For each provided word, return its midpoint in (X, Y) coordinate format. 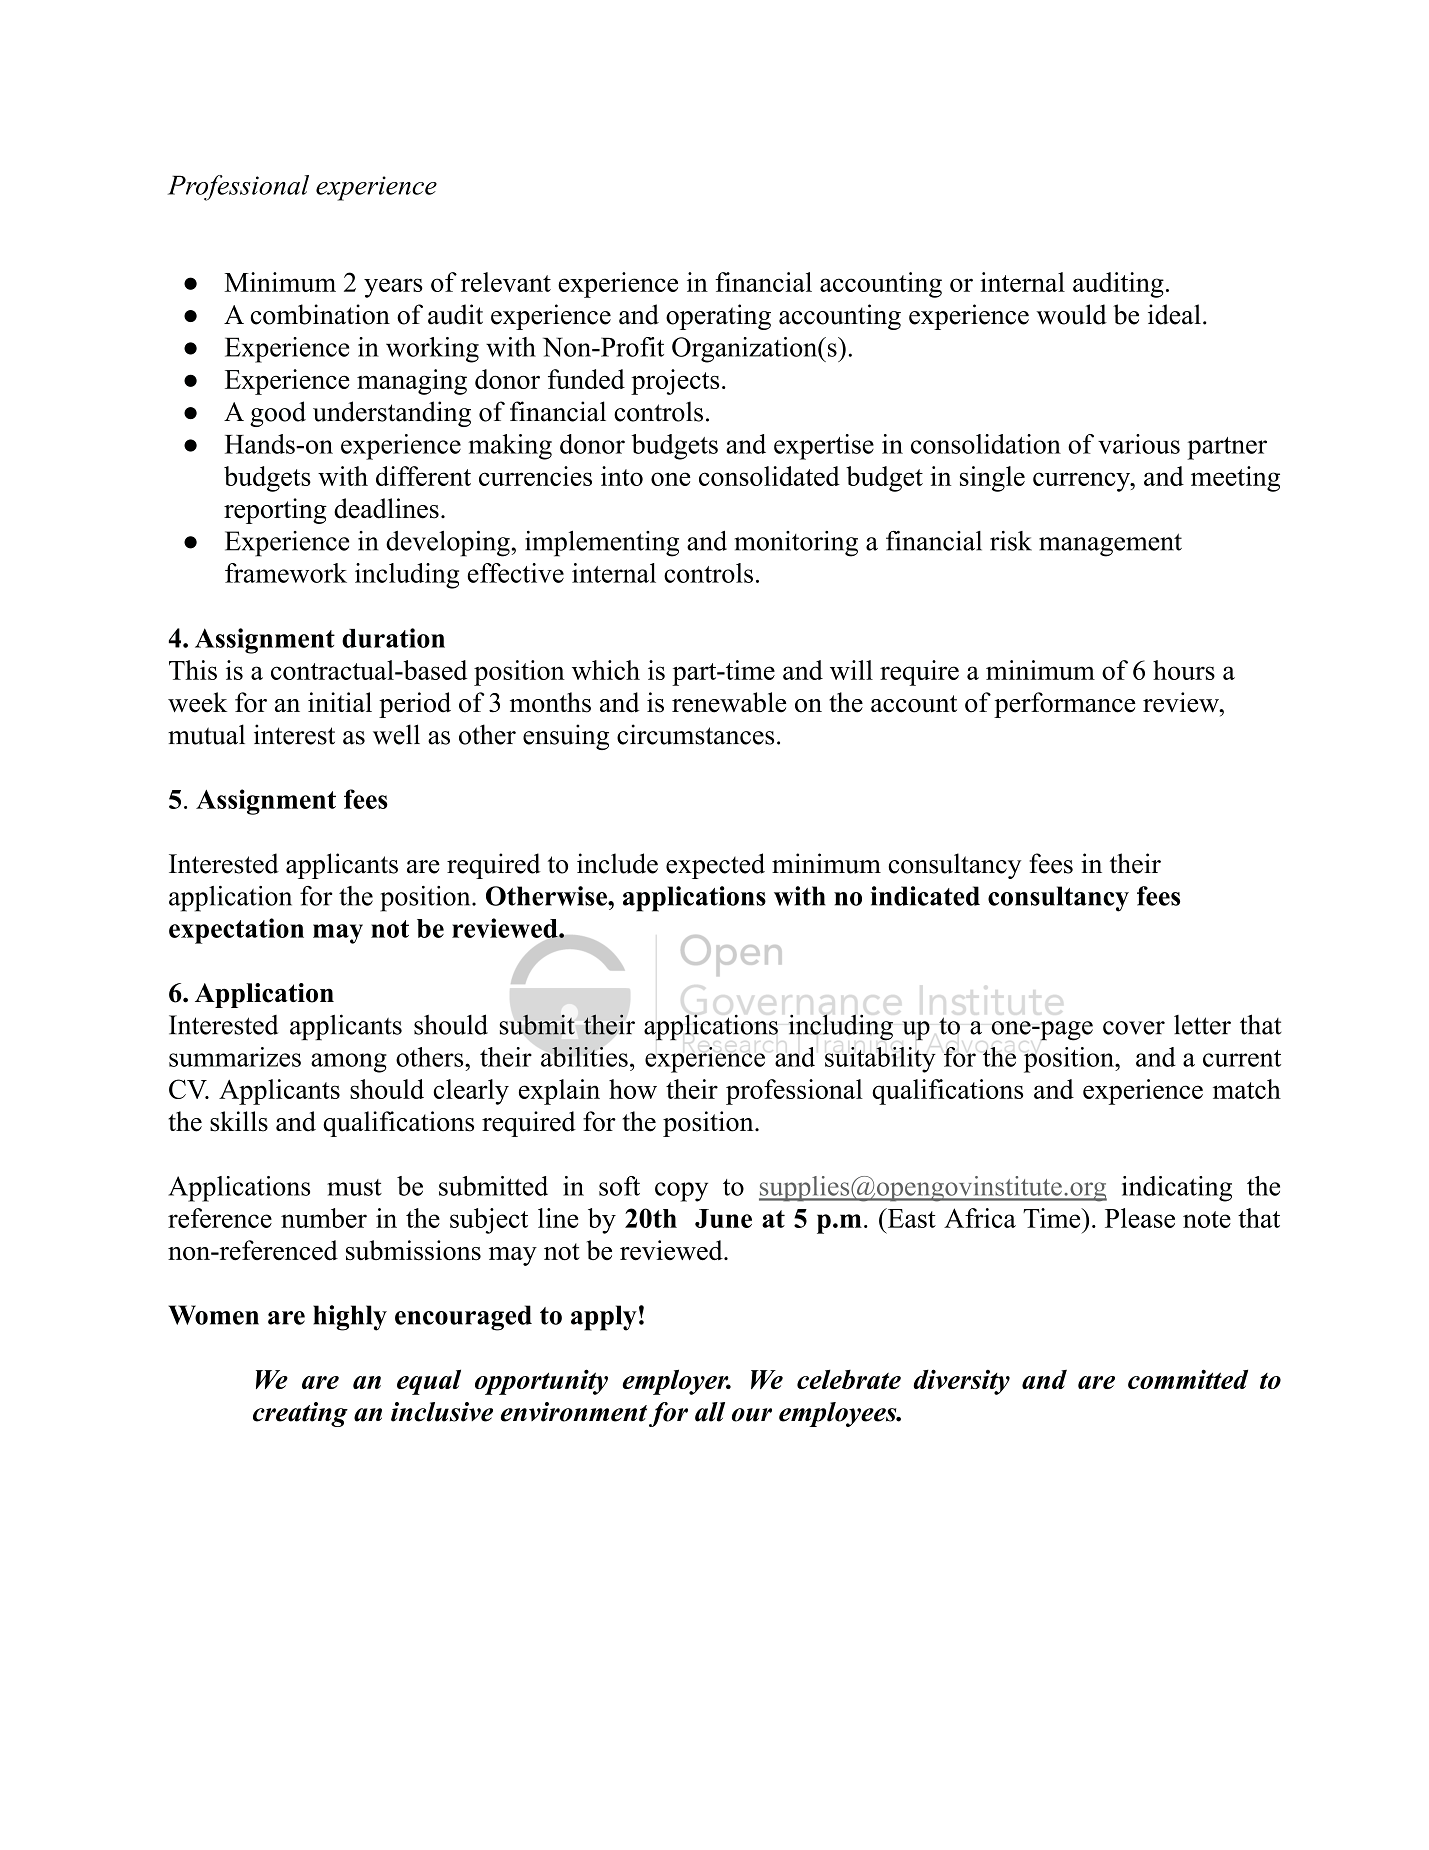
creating (300, 1414)
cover (1134, 1028)
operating (718, 317)
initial (340, 702)
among (349, 1063)
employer (676, 1382)
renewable (729, 702)
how (633, 1089)
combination (320, 314)
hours (1184, 670)
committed (1188, 1379)
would (1071, 314)
